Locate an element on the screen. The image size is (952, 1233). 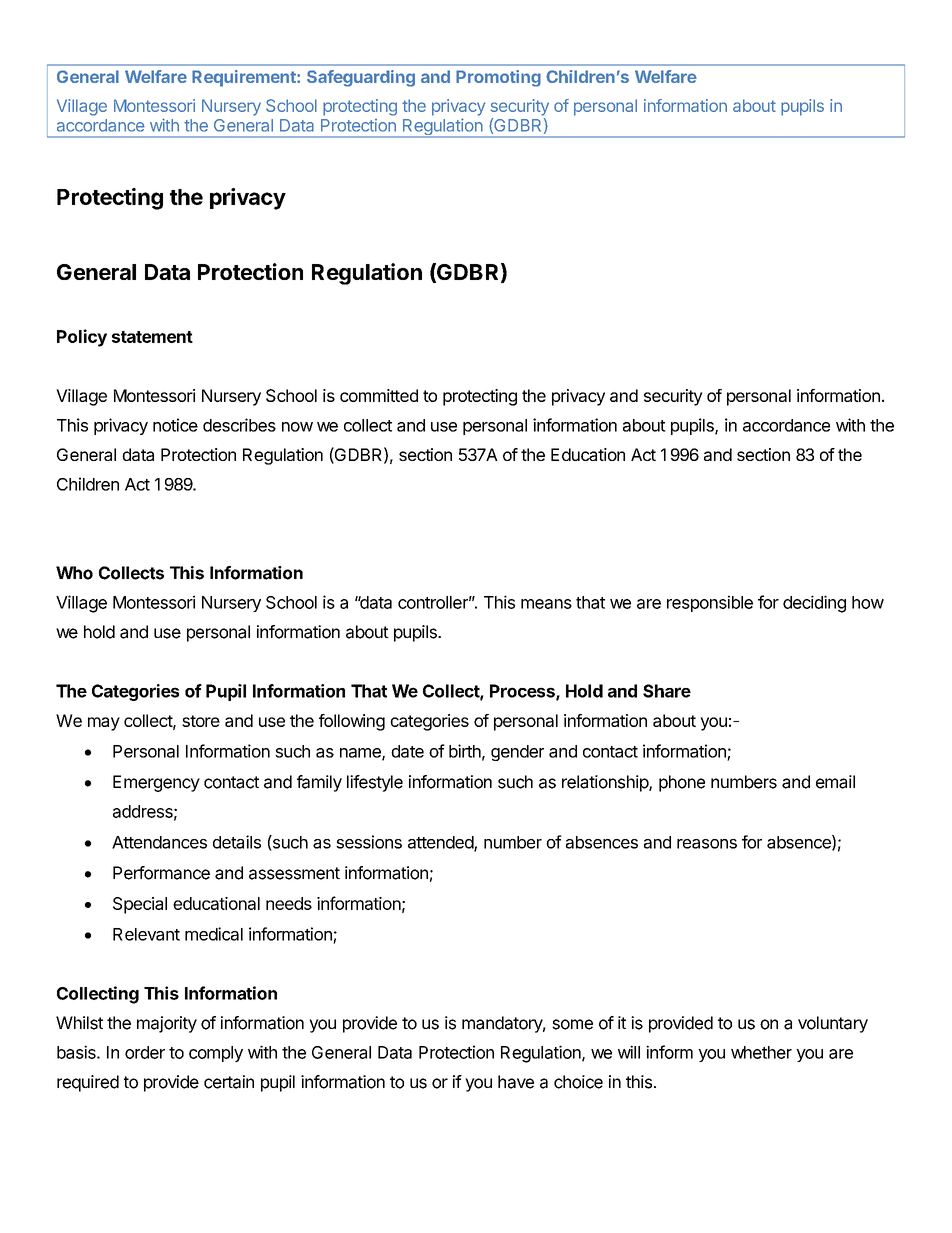
order is located at coordinates (145, 1052).
